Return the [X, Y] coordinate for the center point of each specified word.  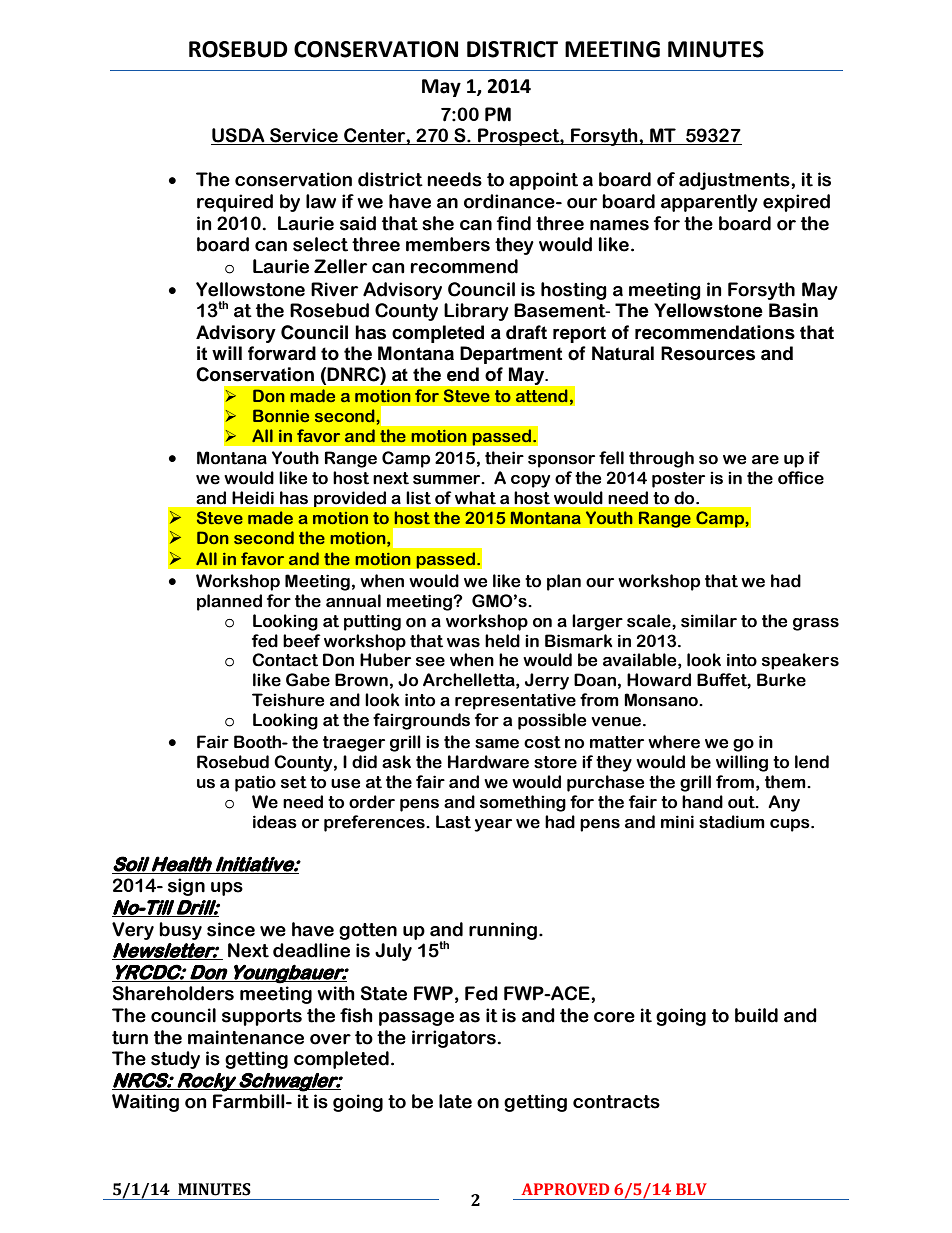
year [493, 825]
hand [702, 802]
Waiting [145, 1103]
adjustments [735, 181]
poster [678, 480]
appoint [543, 181]
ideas [275, 822]
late [455, 1101]
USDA [239, 136]
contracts [616, 1102]
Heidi [253, 498]
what [475, 498]
